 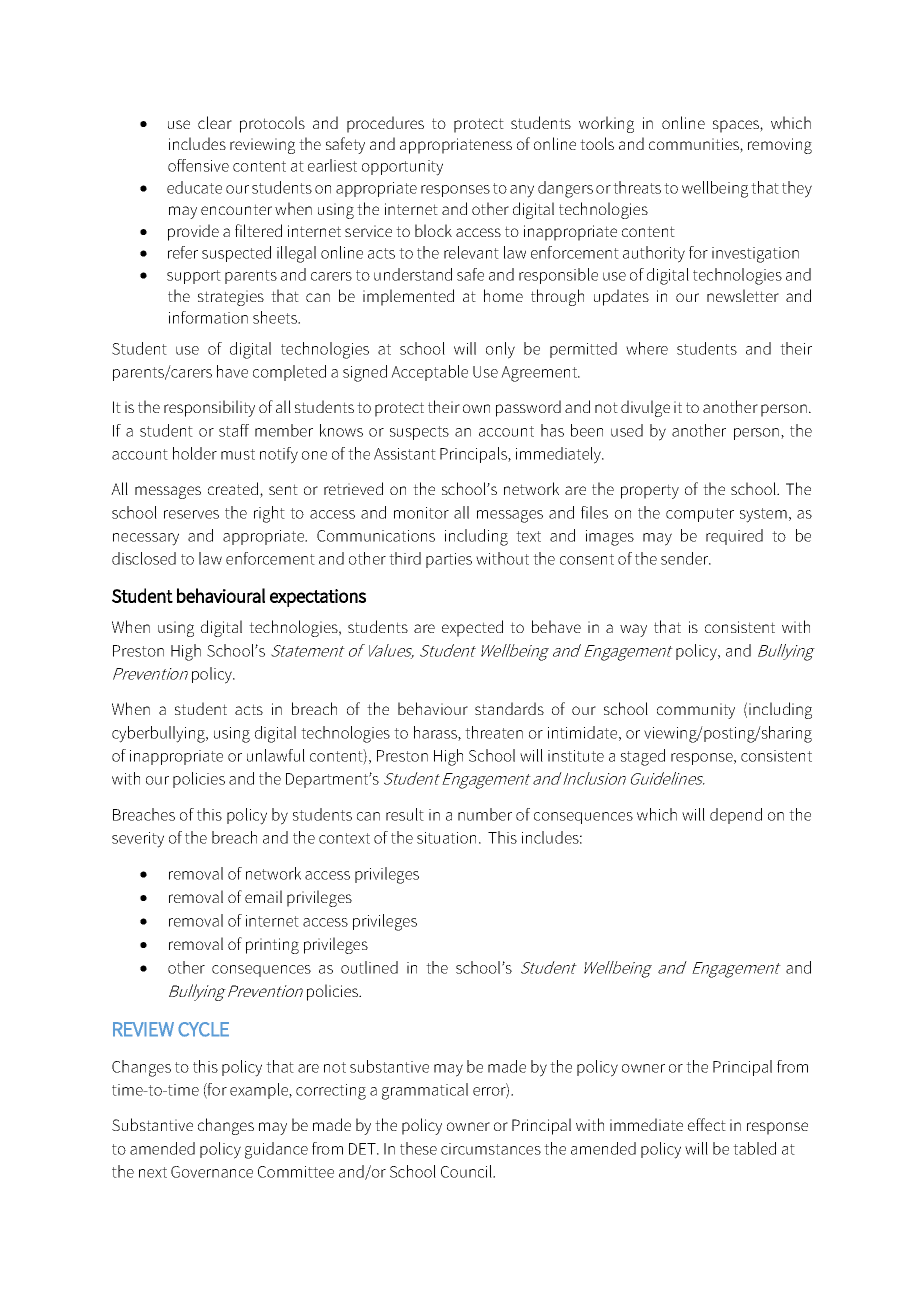 I want to click on offensive, so click(x=198, y=165).
